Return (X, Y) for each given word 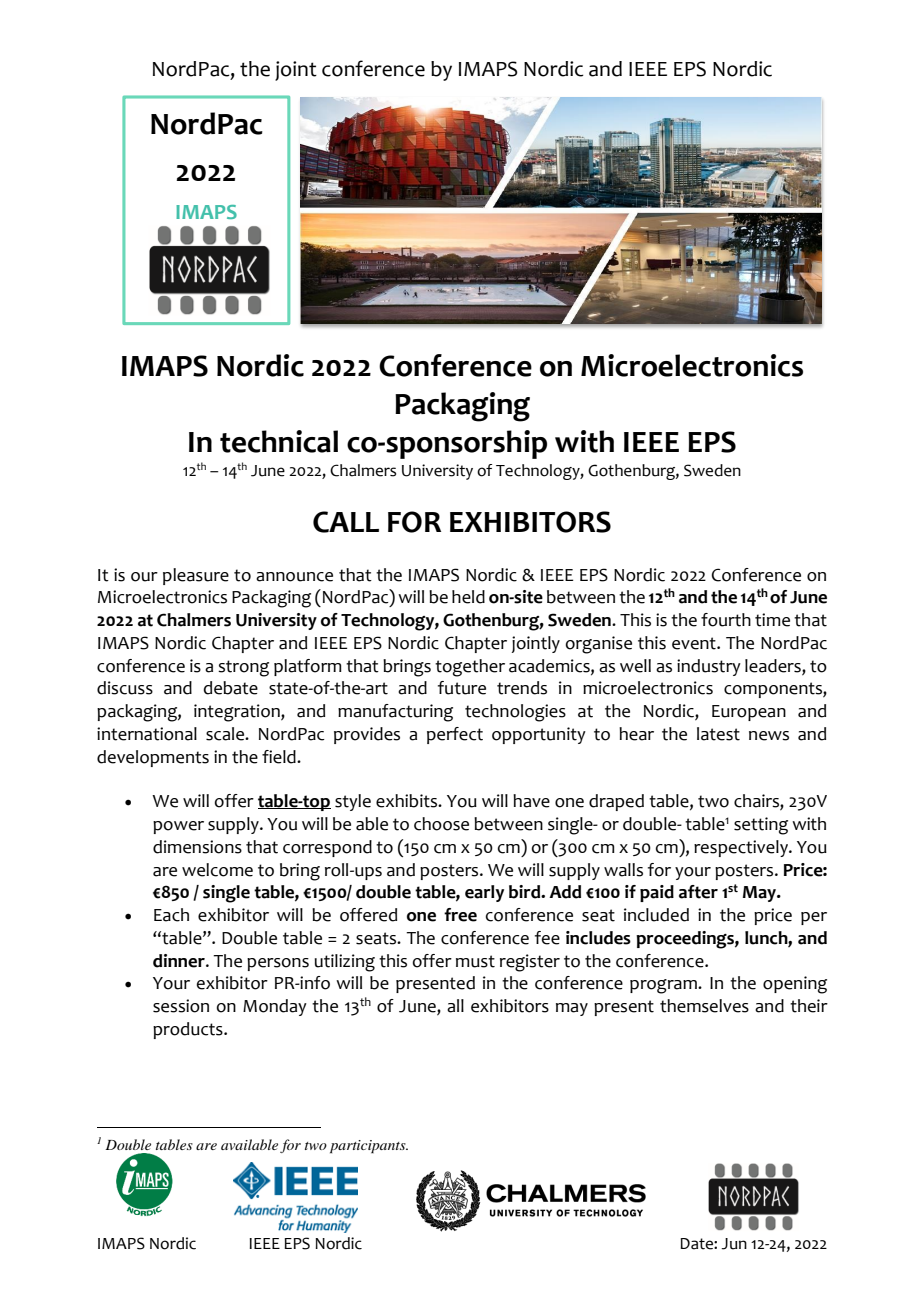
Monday (275, 1007)
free (460, 915)
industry (709, 667)
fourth (726, 620)
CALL (346, 522)
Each (171, 915)
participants (369, 1147)
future (462, 688)
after (698, 892)
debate (231, 688)
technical (279, 441)
